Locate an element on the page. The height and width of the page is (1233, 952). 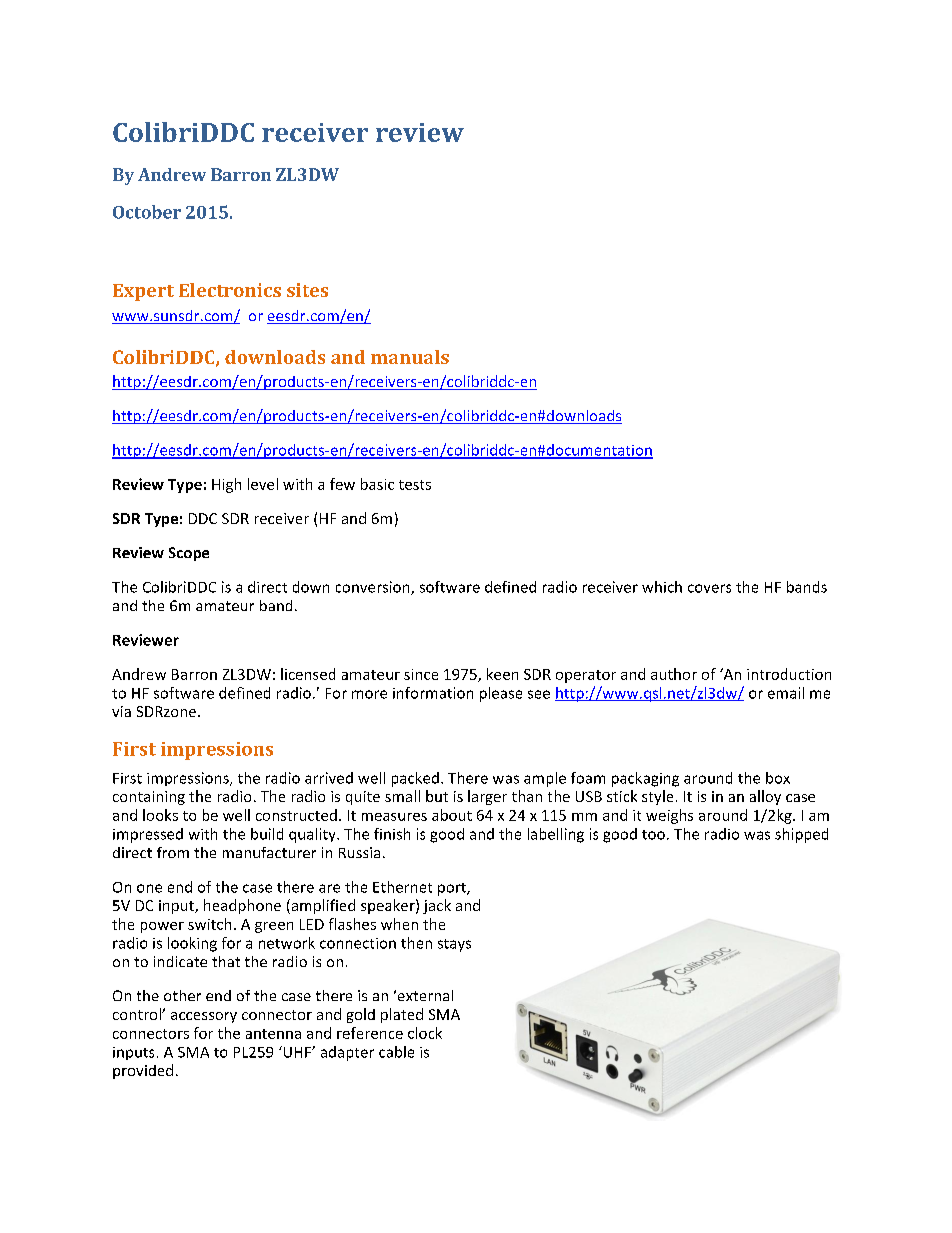
tests is located at coordinates (415, 485).
